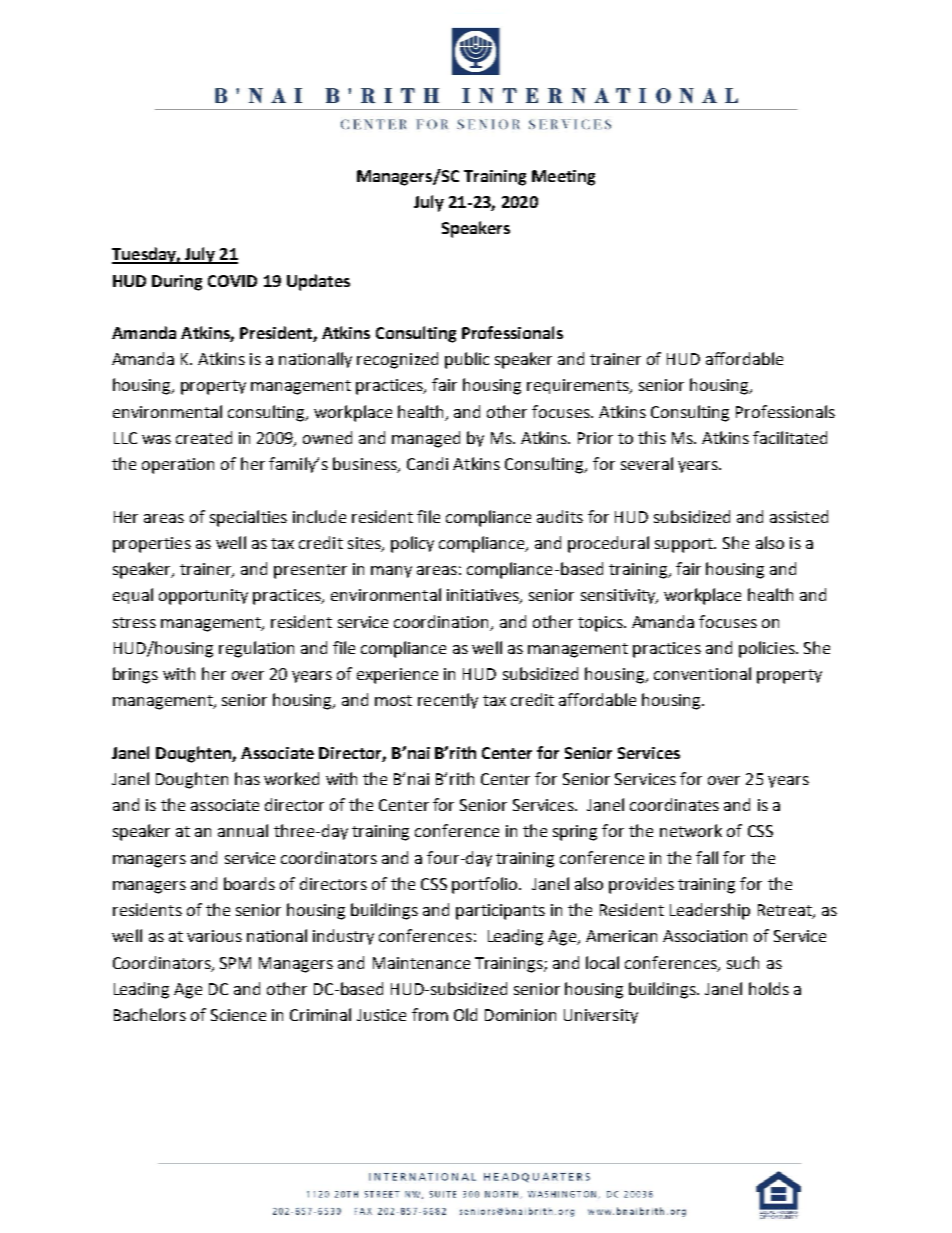  What do you see at coordinates (448, 701) in the document?
I see `recently` at bounding box center [448, 701].
